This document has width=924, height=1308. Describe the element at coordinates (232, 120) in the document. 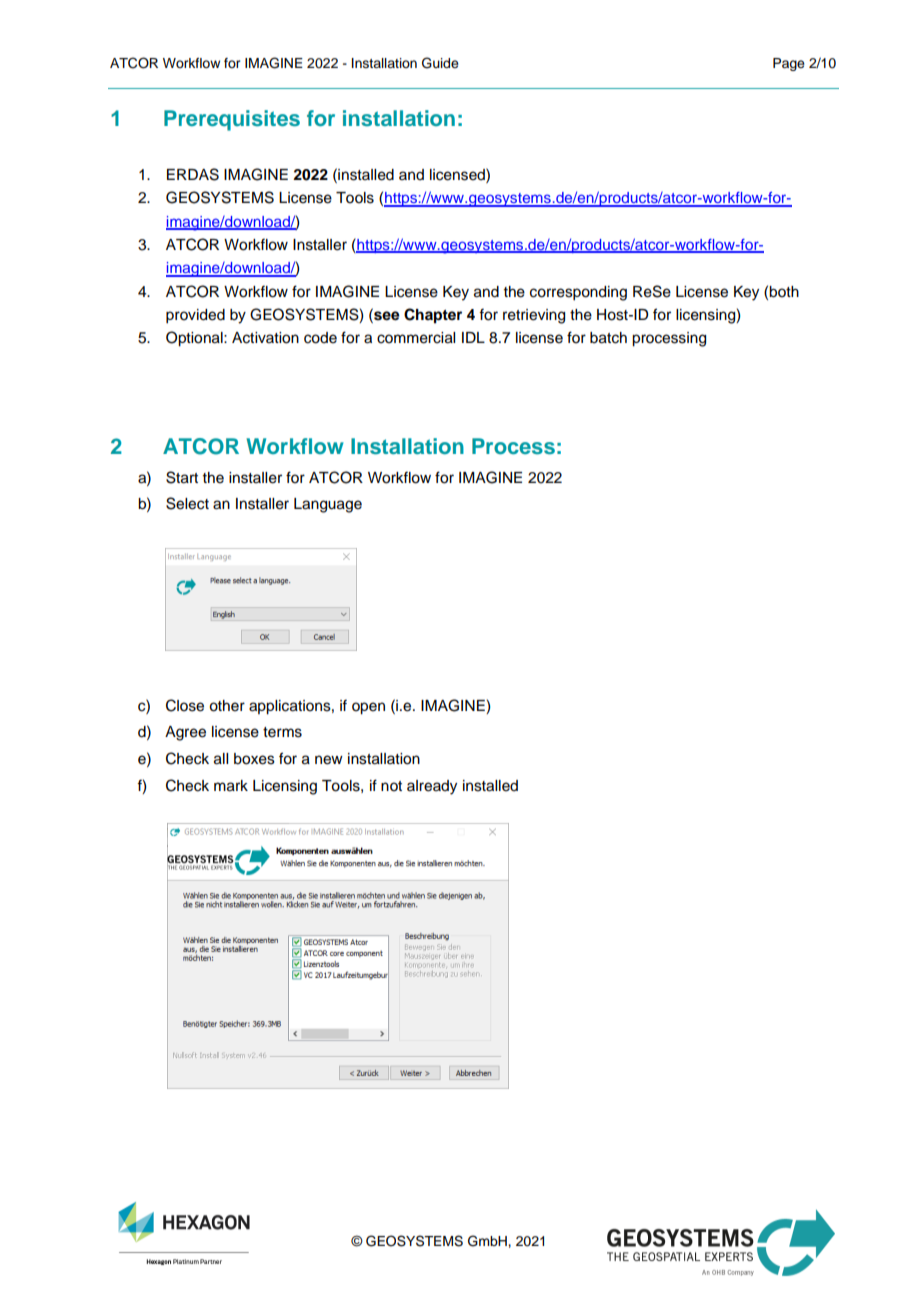

I see `Prerequisites` at that location.
